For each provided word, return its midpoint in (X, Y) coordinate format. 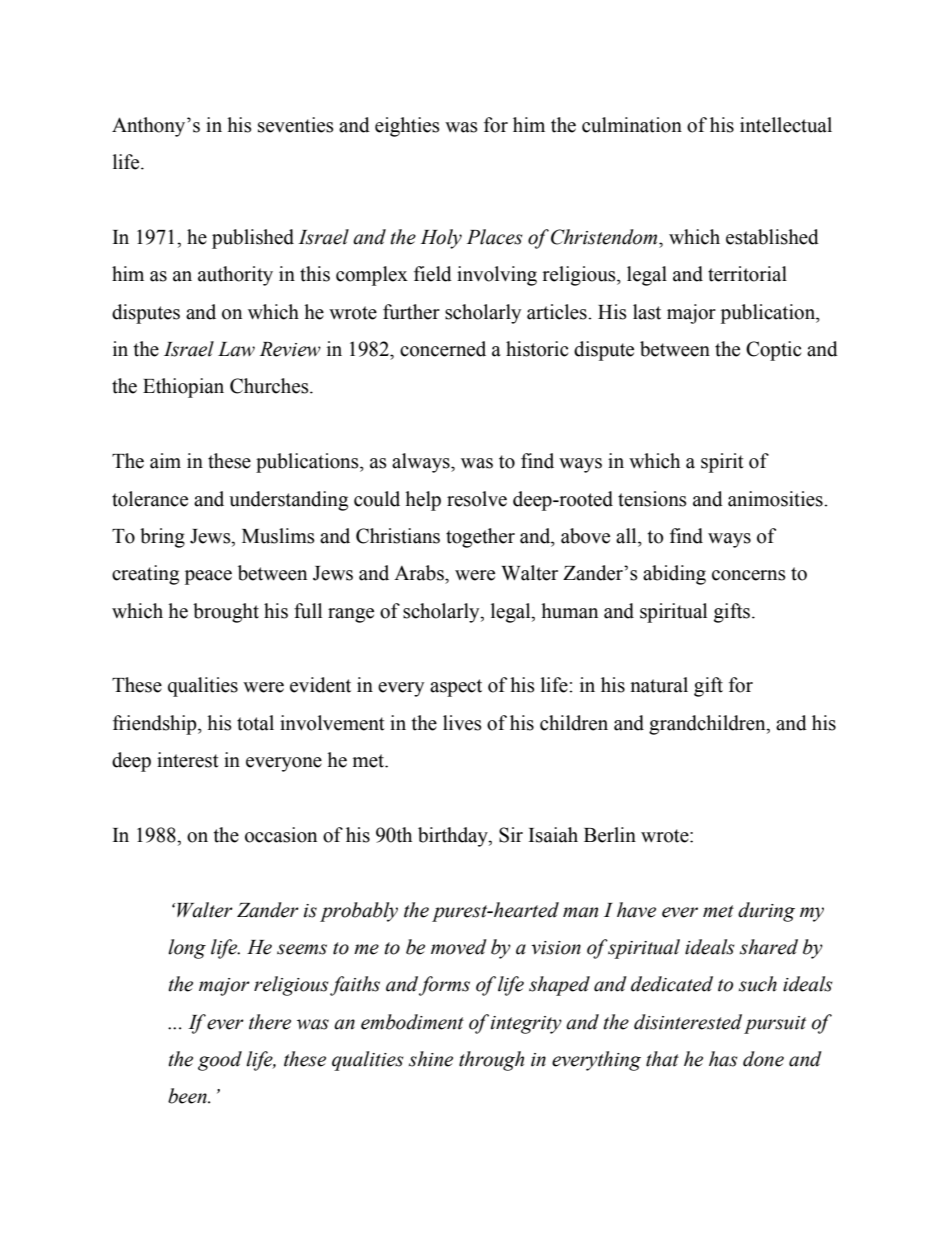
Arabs (420, 573)
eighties (407, 127)
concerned (443, 349)
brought (226, 613)
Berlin (610, 835)
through (491, 1061)
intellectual (786, 125)
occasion (281, 835)
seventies (296, 125)
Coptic (773, 351)
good (220, 1061)
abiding (674, 575)
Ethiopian (183, 388)
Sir (511, 835)
